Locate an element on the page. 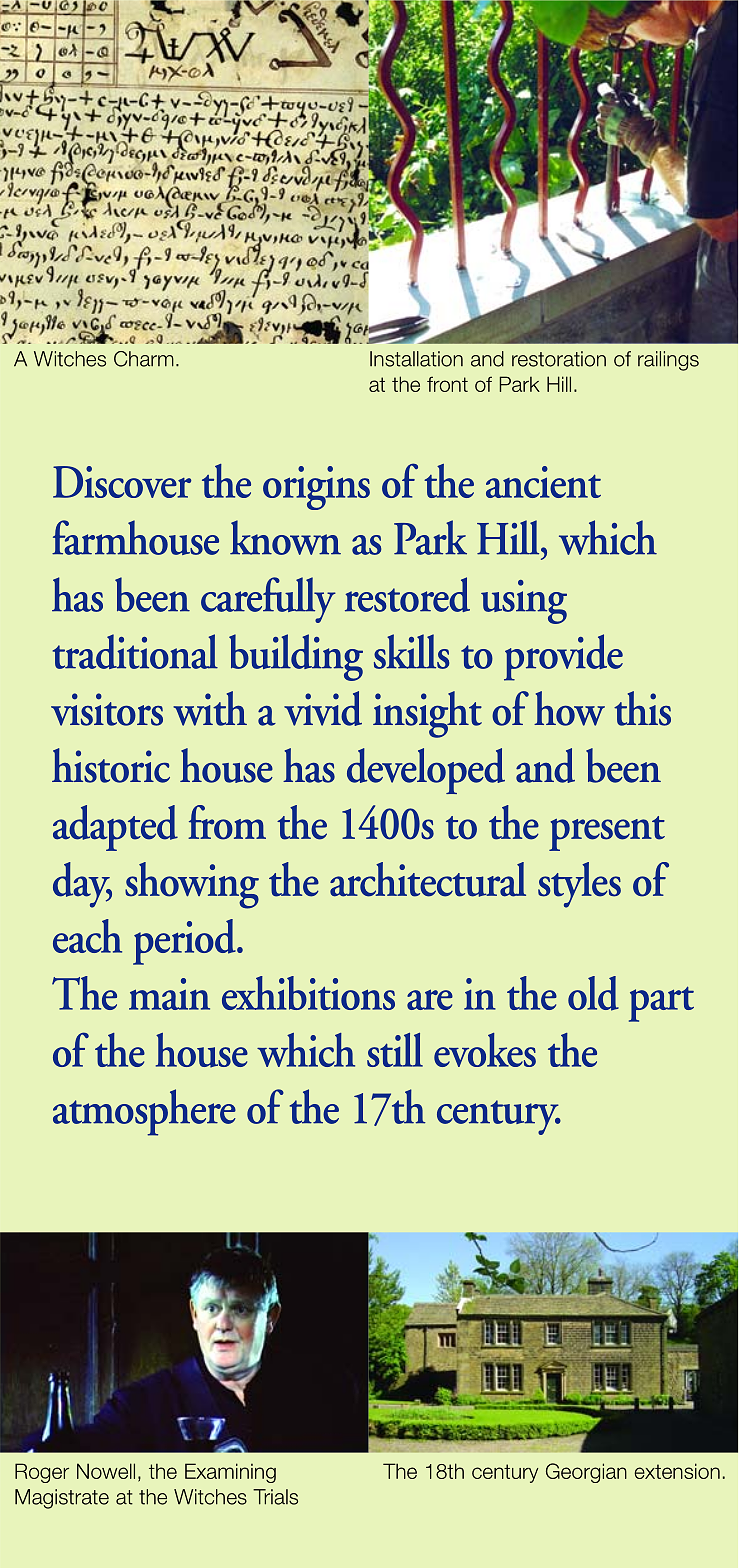 Image resolution: width=739 pixels, height=1568 pixels. historic is located at coordinates (111, 765).
